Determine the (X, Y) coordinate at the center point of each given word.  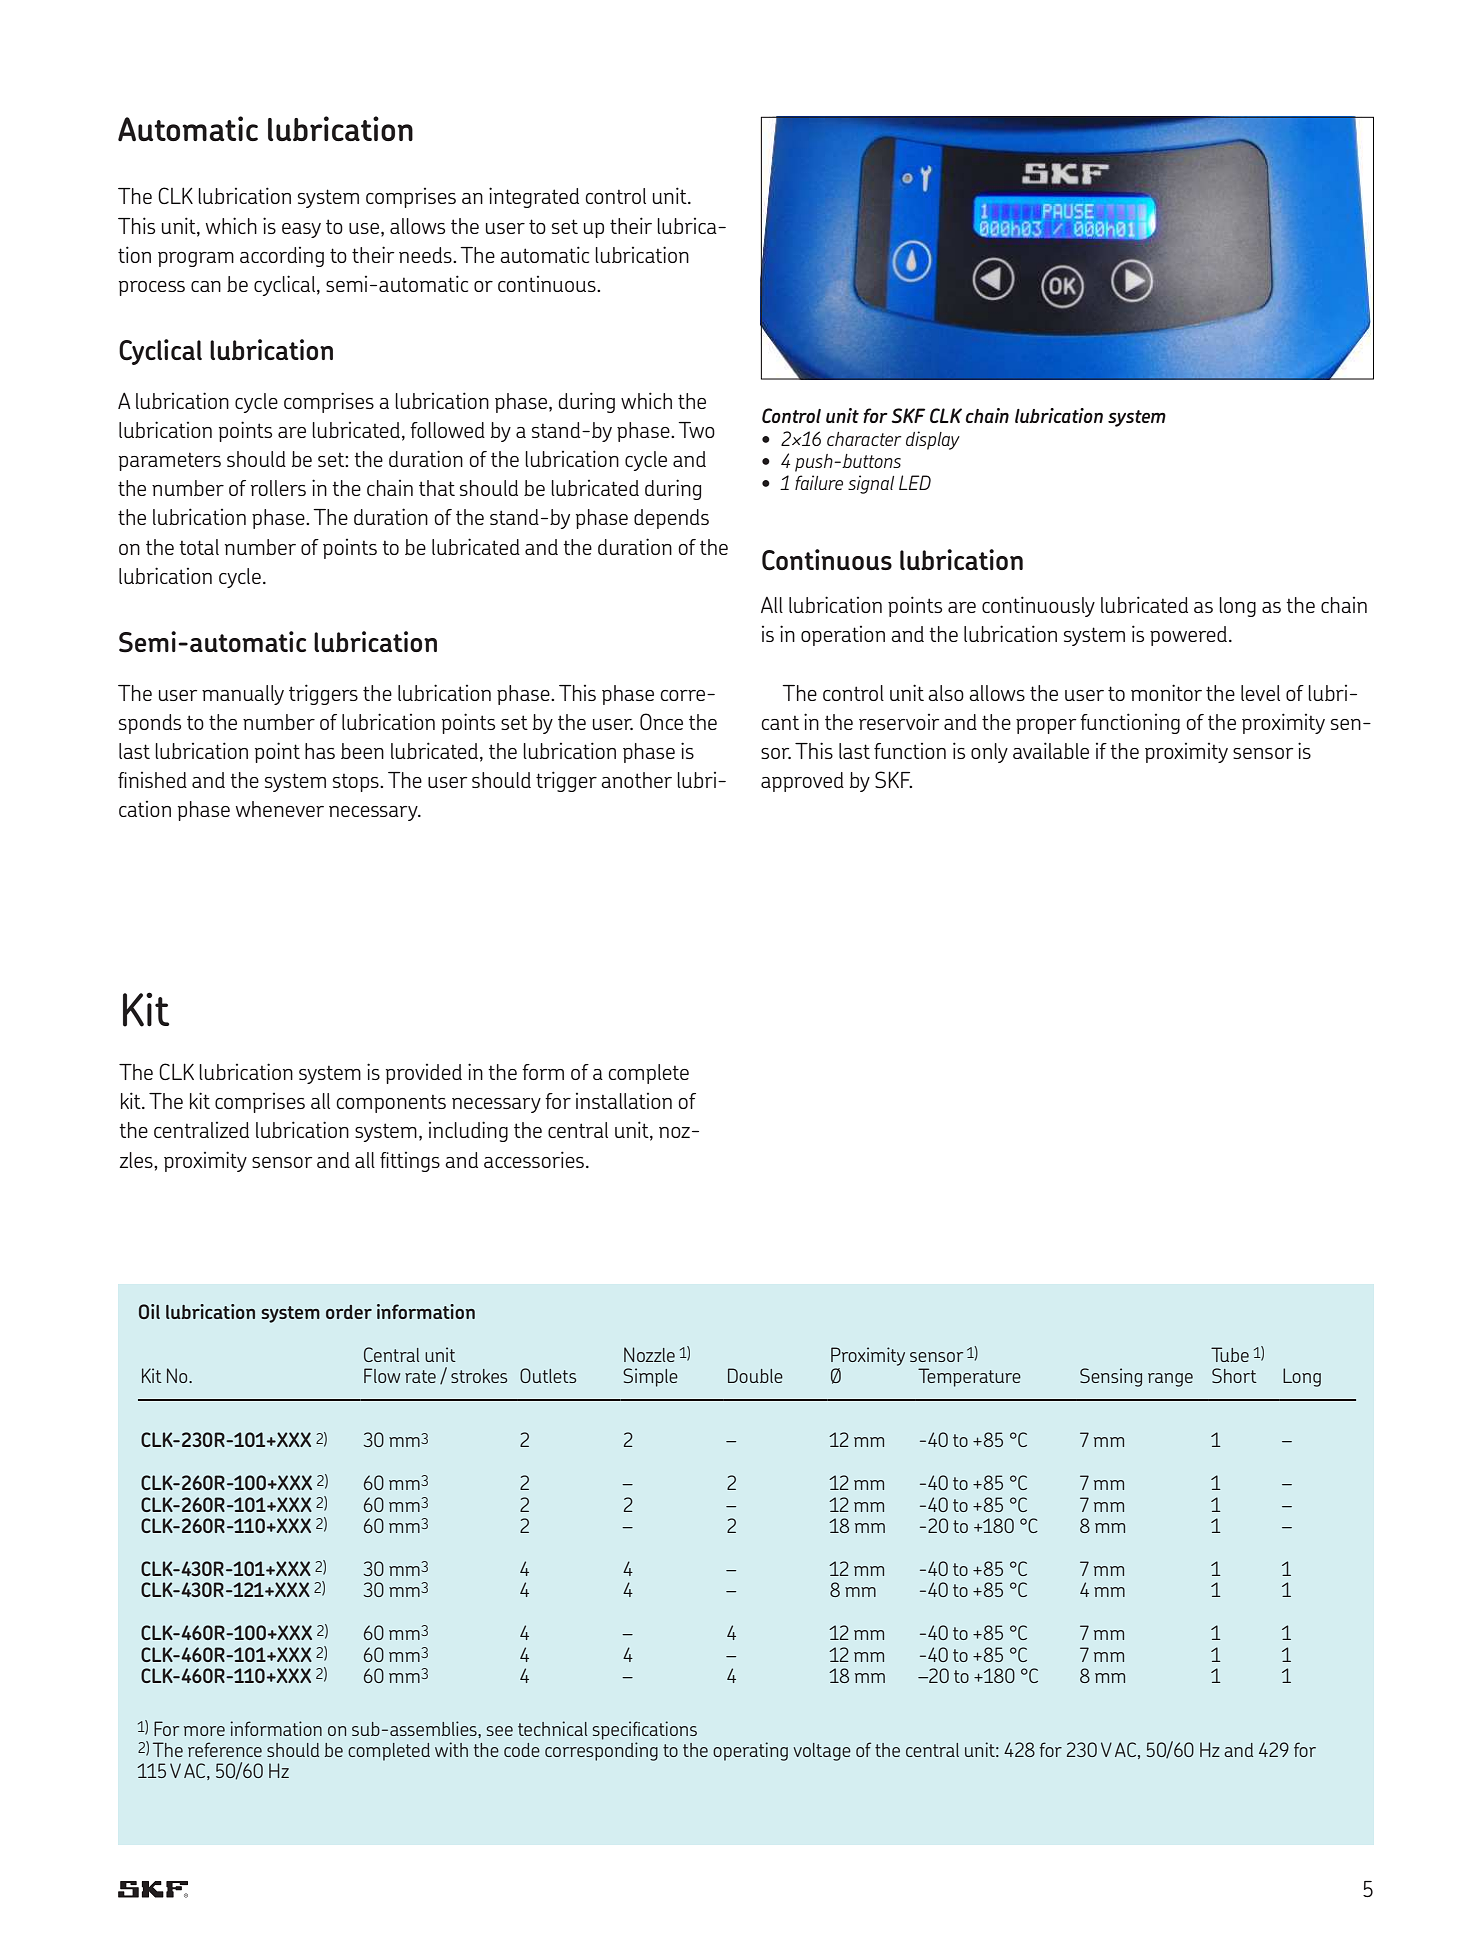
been (362, 751)
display (933, 440)
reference (225, 1749)
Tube (1230, 1354)
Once (661, 721)
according (282, 257)
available (1051, 750)
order (349, 1312)
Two (696, 430)
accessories (534, 1159)
